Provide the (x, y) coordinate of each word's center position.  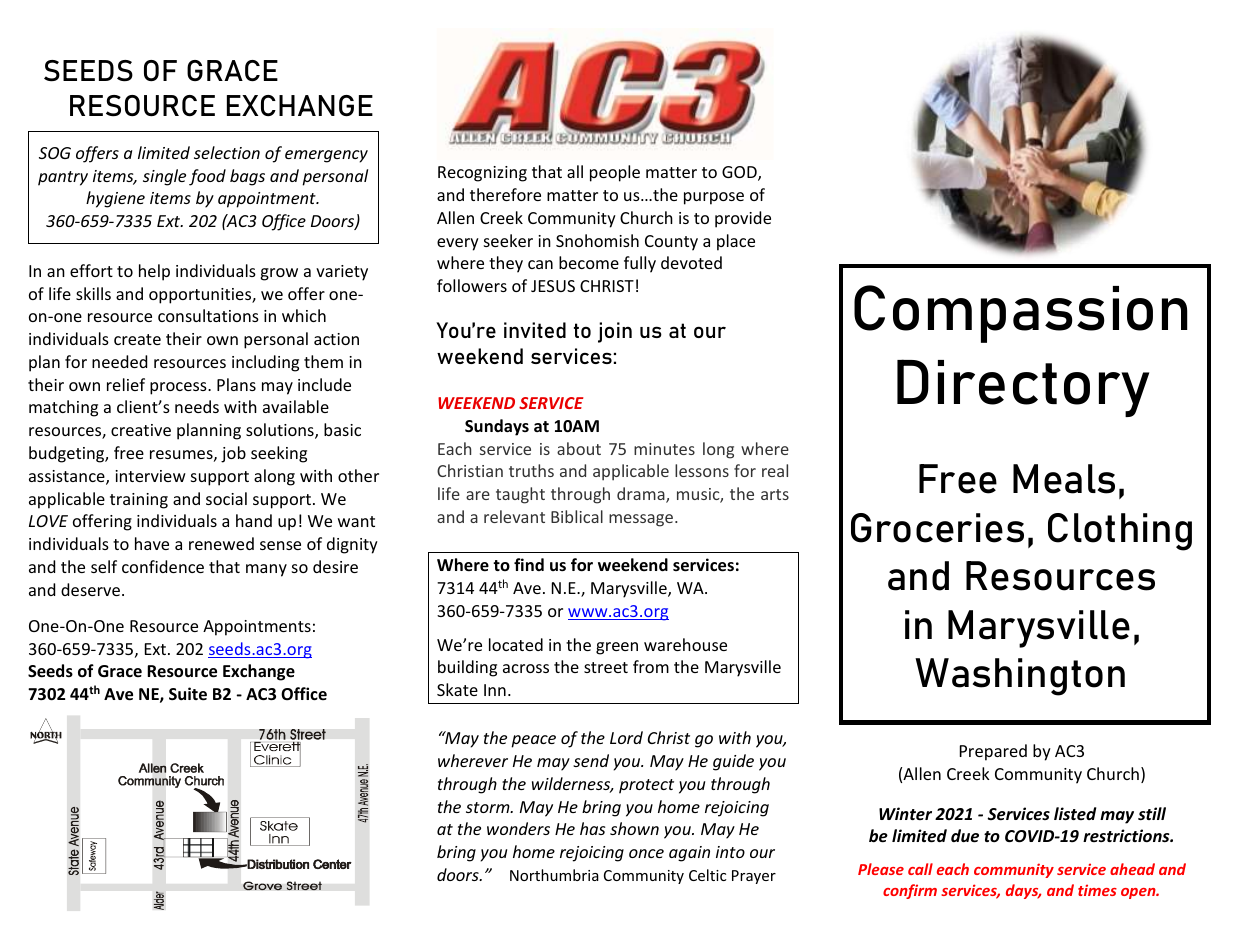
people (615, 173)
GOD (740, 173)
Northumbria (554, 875)
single (164, 177)
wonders (518, 828)
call (920, 869)
